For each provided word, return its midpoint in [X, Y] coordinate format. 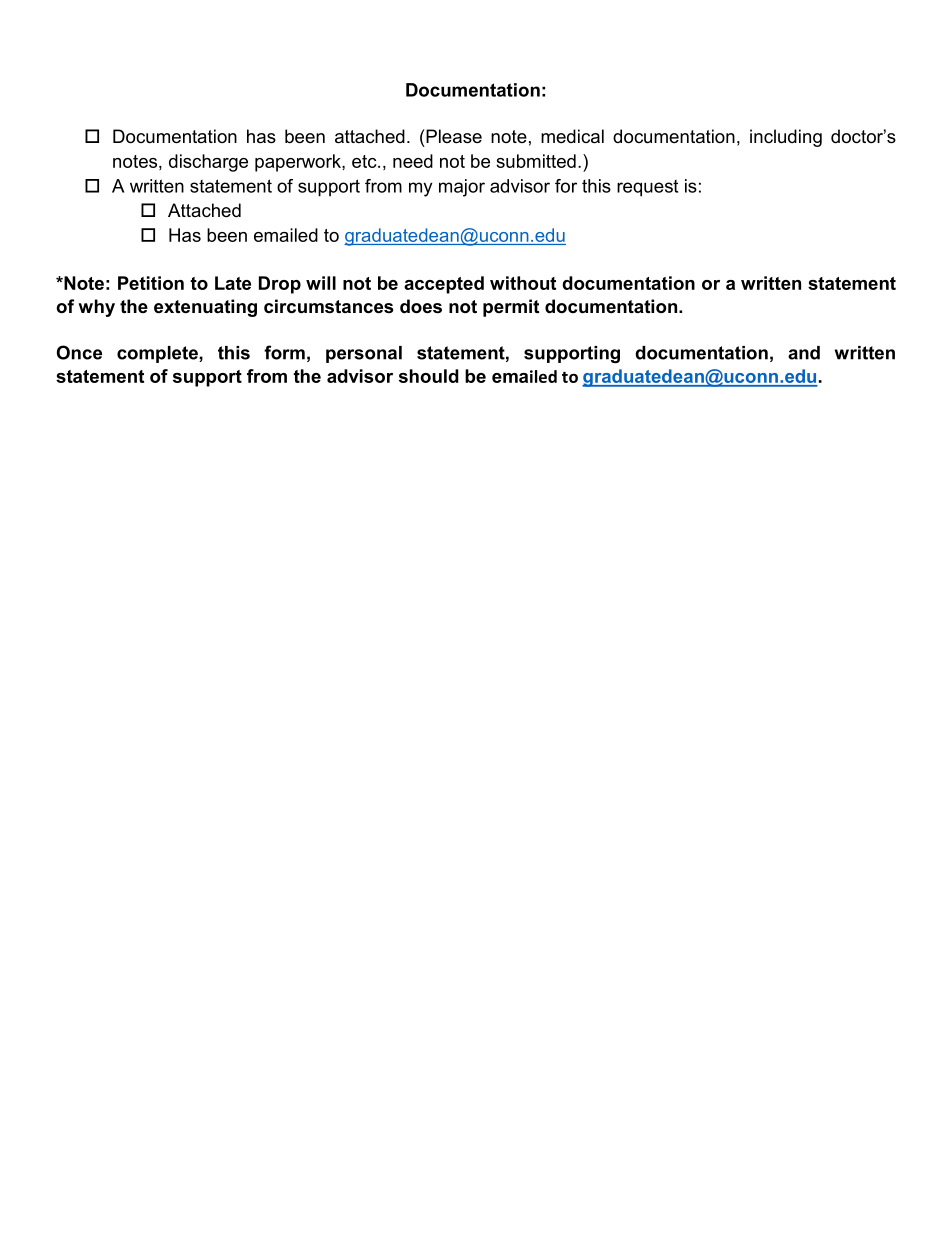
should [429, 376]
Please [453, 136]
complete [158, 354]
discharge [208, 163]
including [786, 138]
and [804, 353]
